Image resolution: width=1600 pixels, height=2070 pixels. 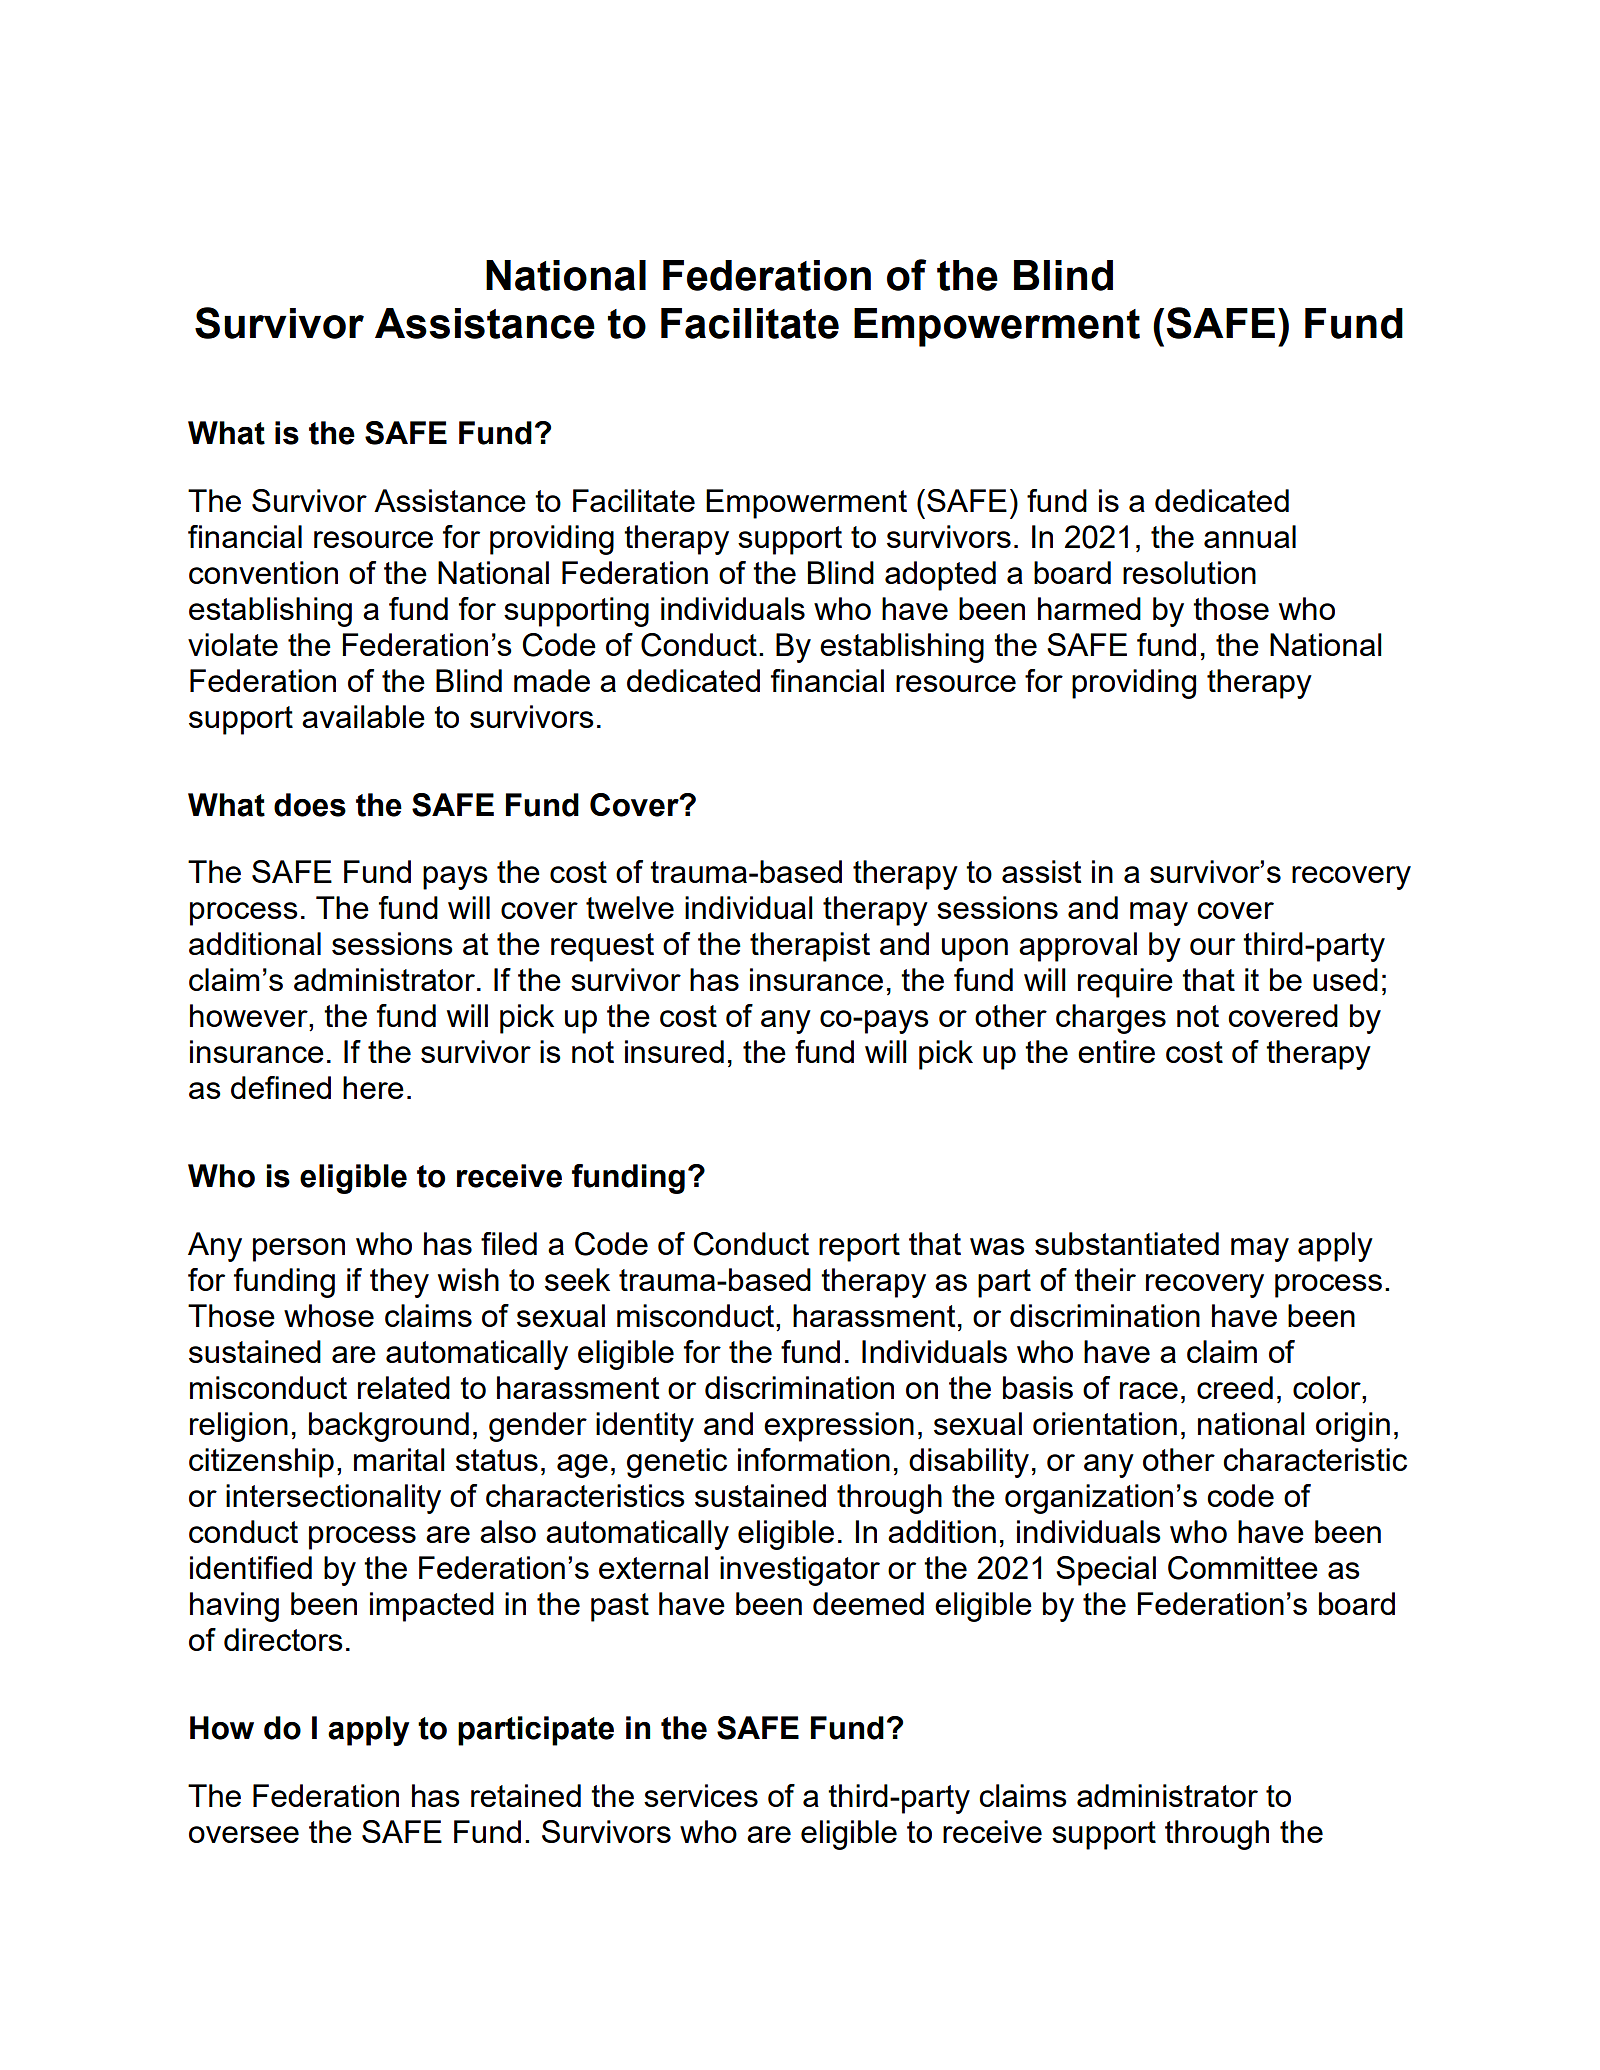 I want to click on Committee, so click(x=1243, y=1568).
